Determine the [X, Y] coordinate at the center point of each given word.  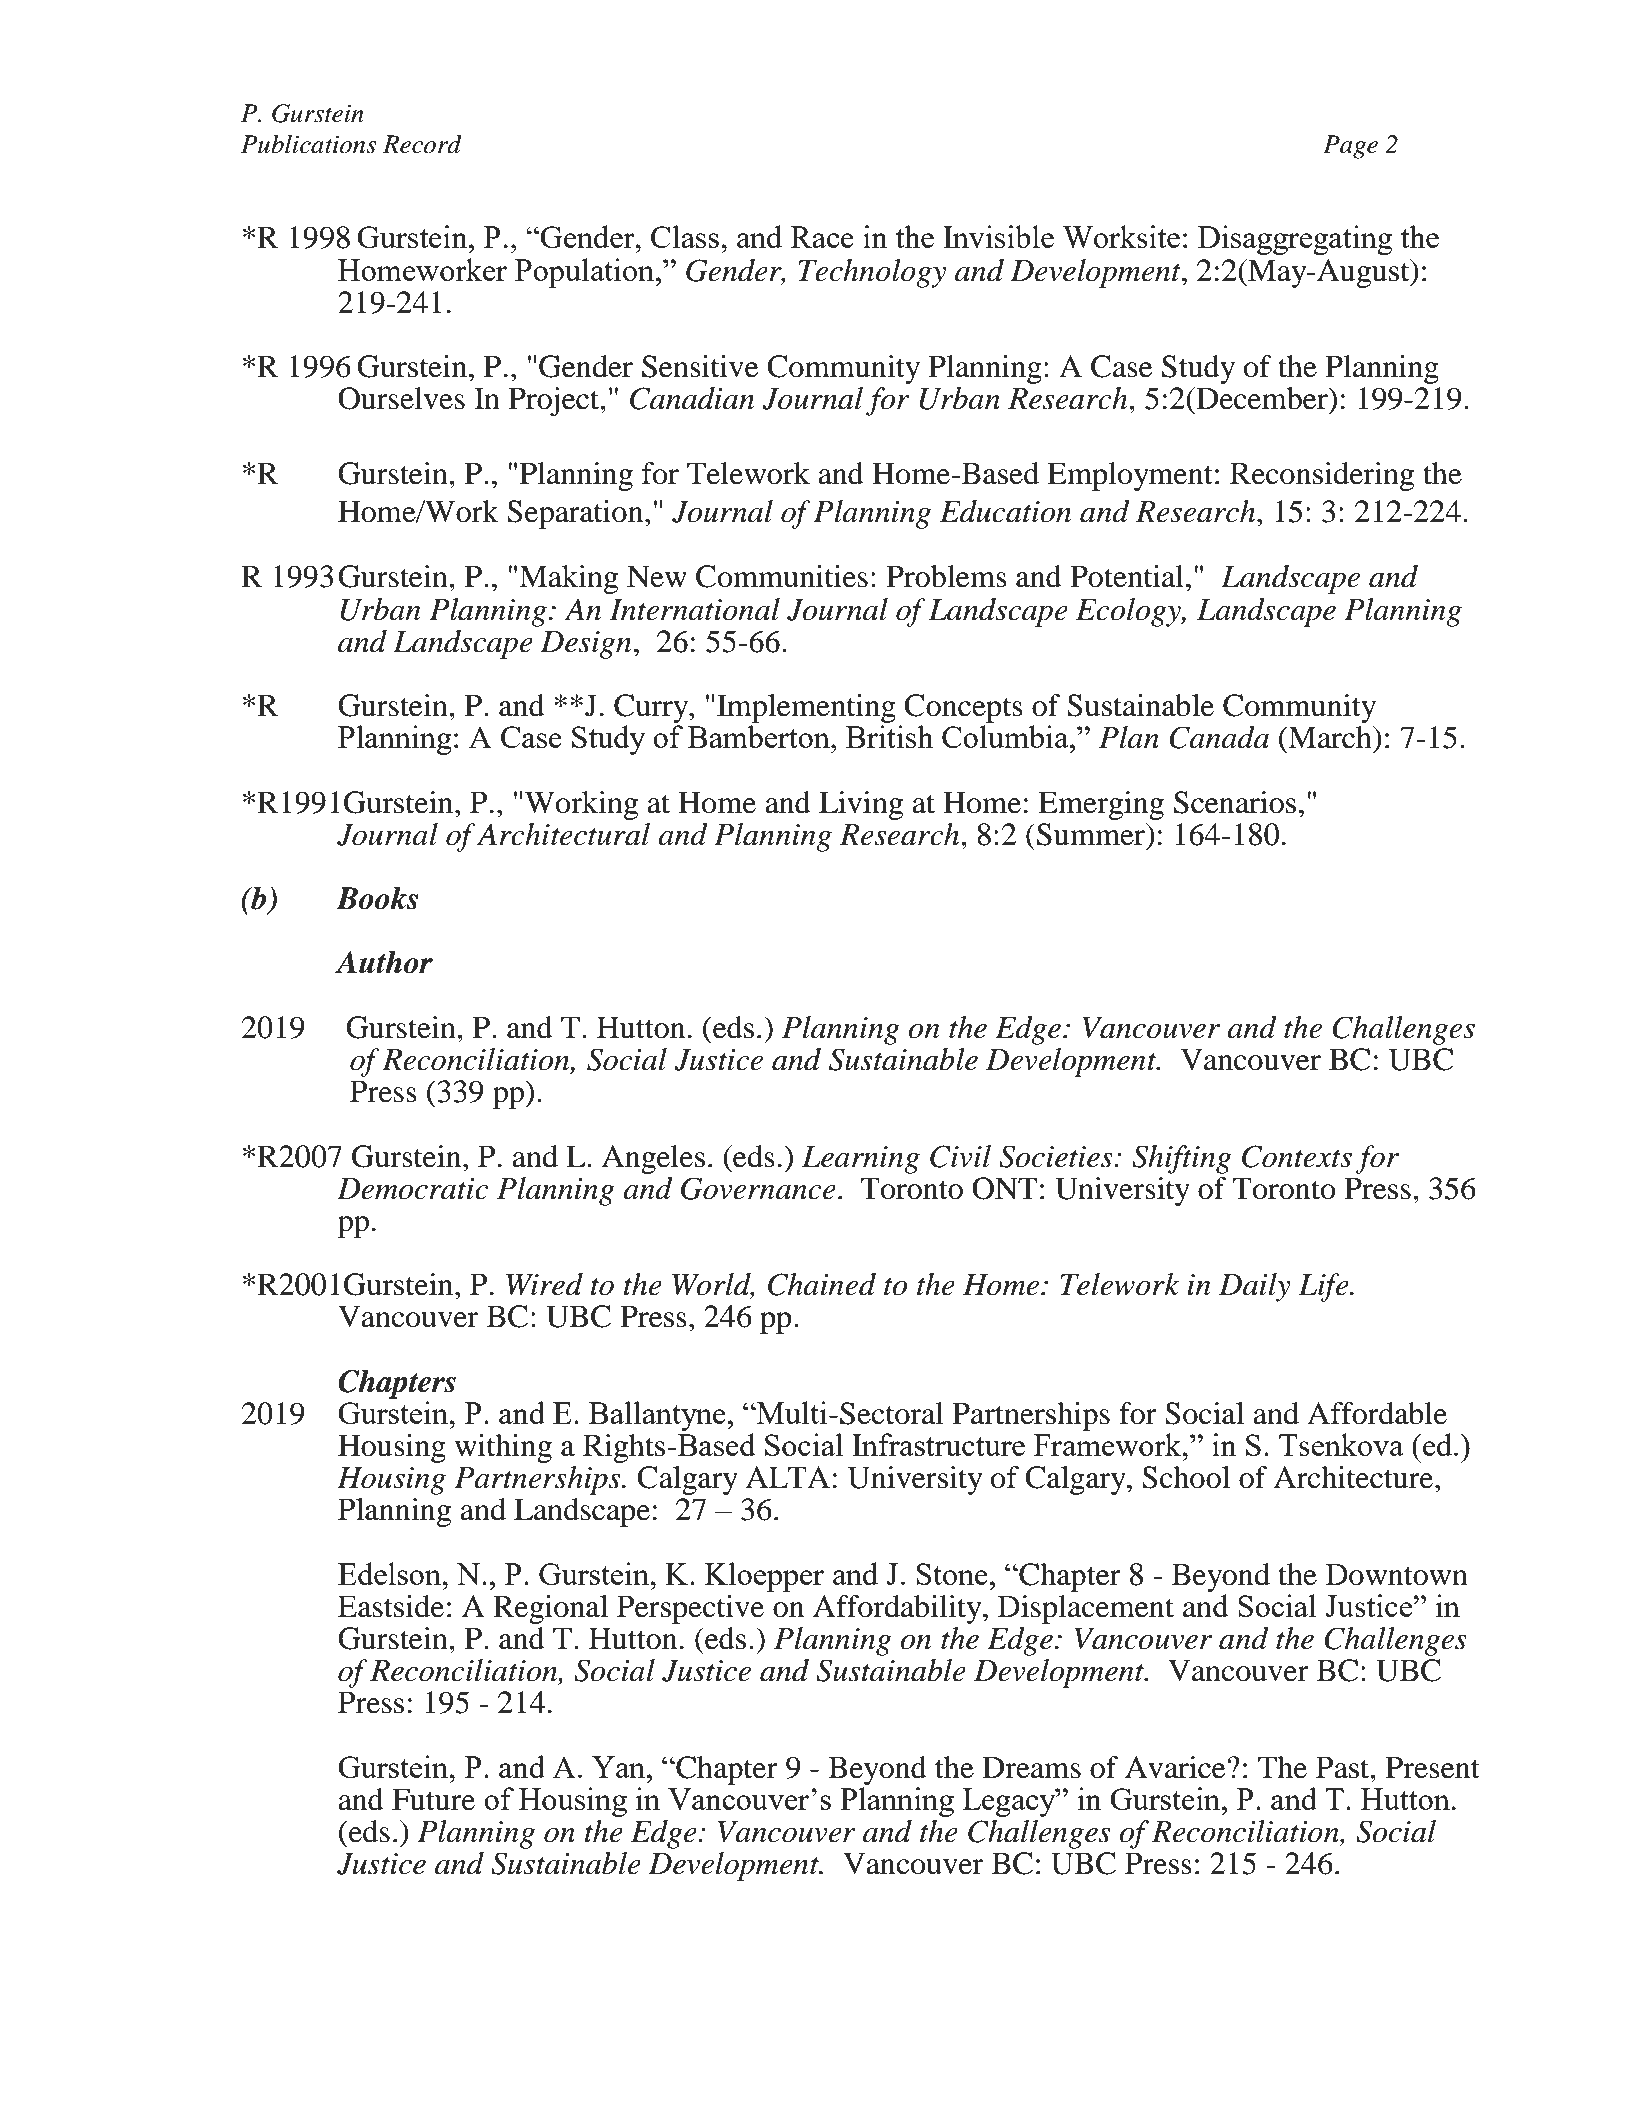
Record [422, 144]
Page [1350, 147]
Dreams [1031, 1767]
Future [433, 1799]
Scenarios [1235, 802]
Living [861, 805]
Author [384, 962]
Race [822, 237]
